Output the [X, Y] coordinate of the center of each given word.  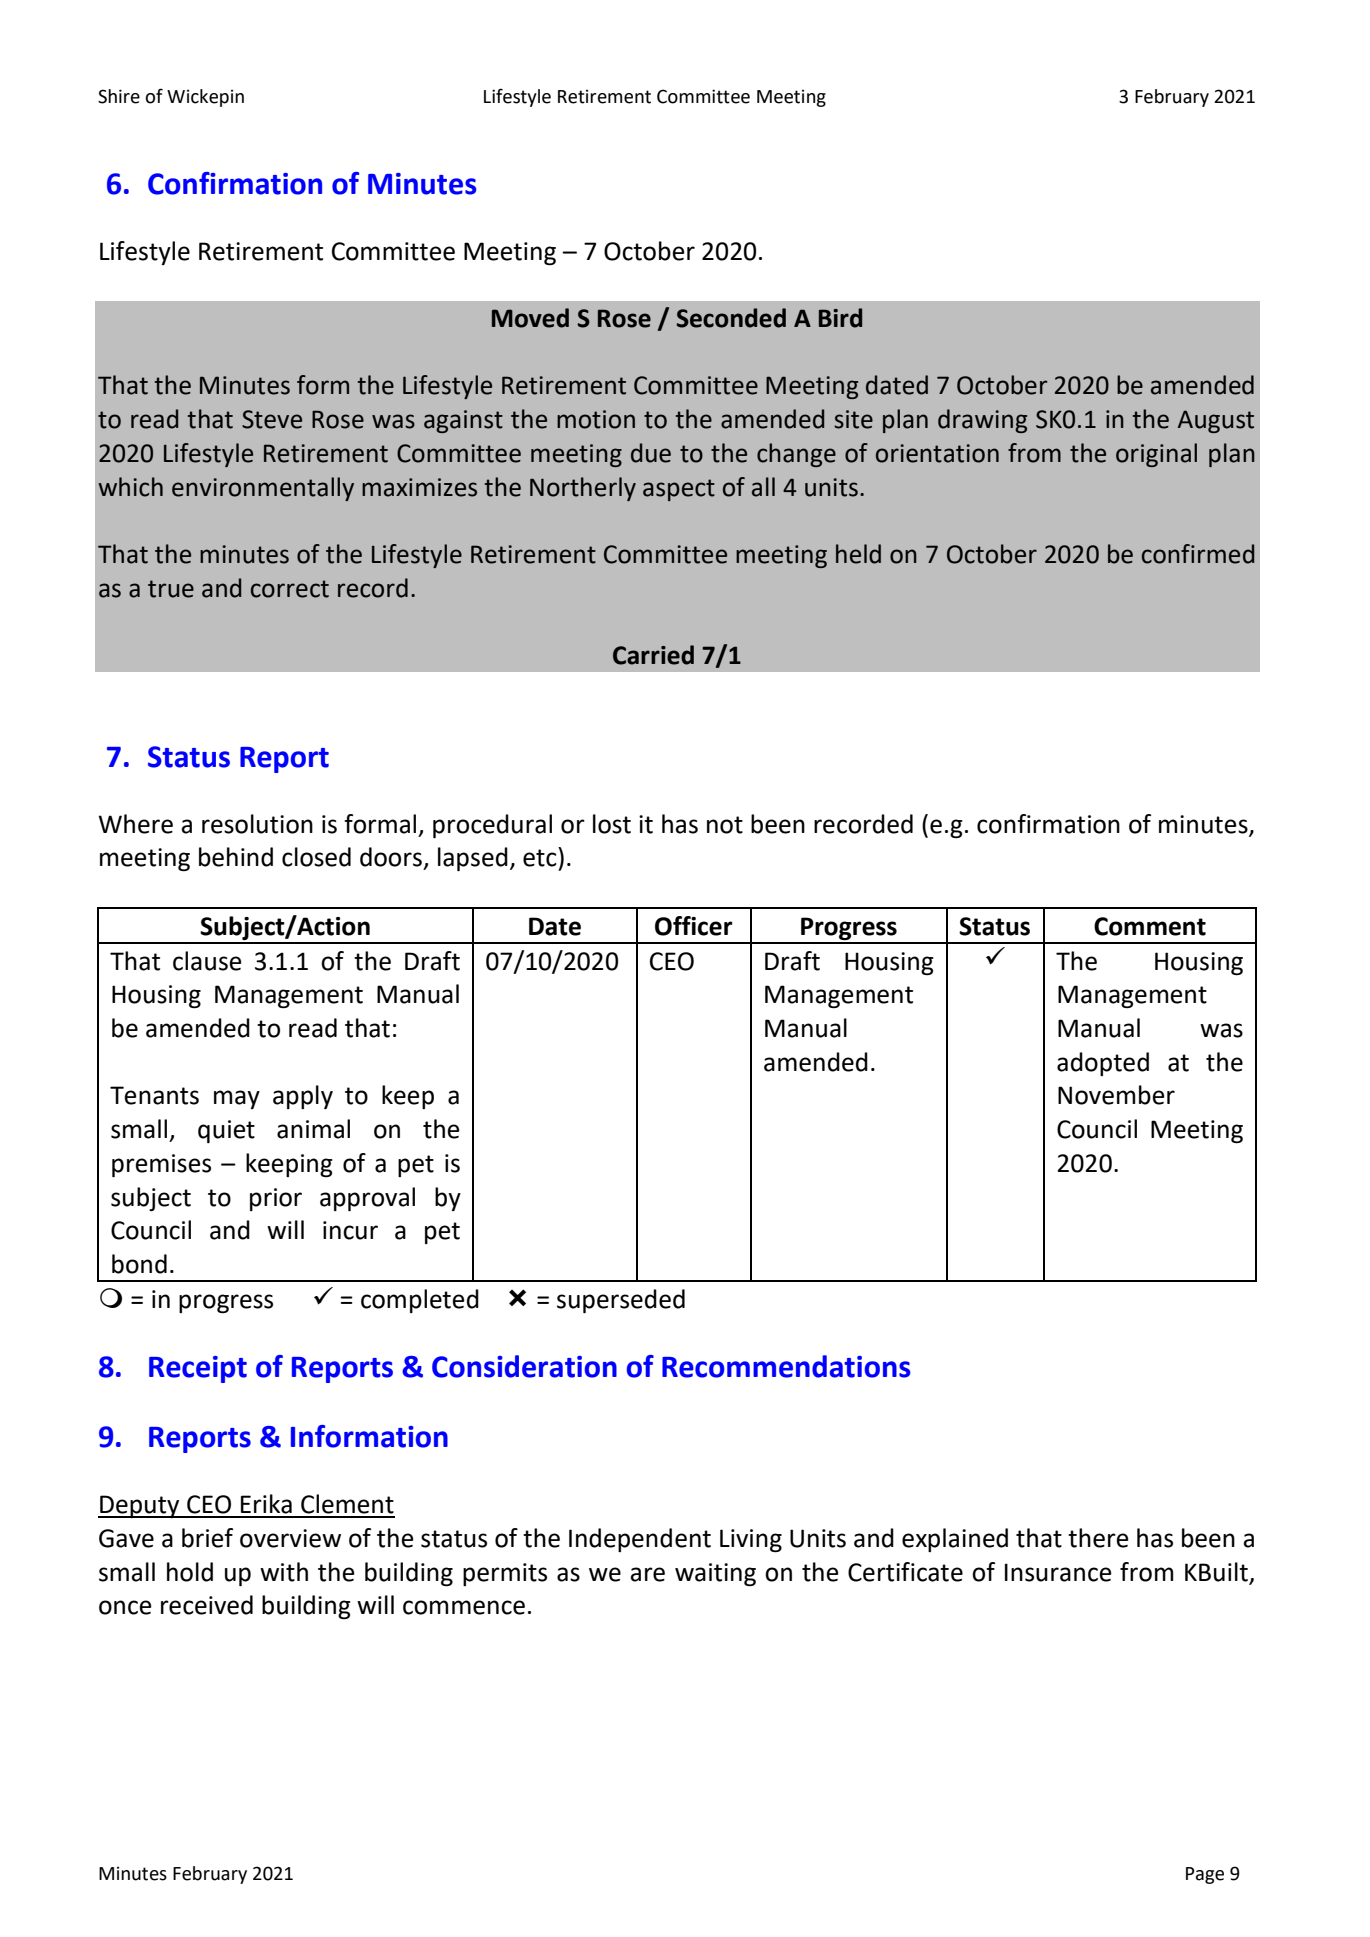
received [207, 1605]
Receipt [198, 1369]
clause [207, 961]
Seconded [731, 318]
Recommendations [786, 1366]
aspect [679, 490]
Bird [840, 318]
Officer [694, 926]
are [647, 1574]
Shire [119, 96]
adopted [1103, 1064]
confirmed [1198, 554]
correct [290, 589]
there [1098, 1538]
